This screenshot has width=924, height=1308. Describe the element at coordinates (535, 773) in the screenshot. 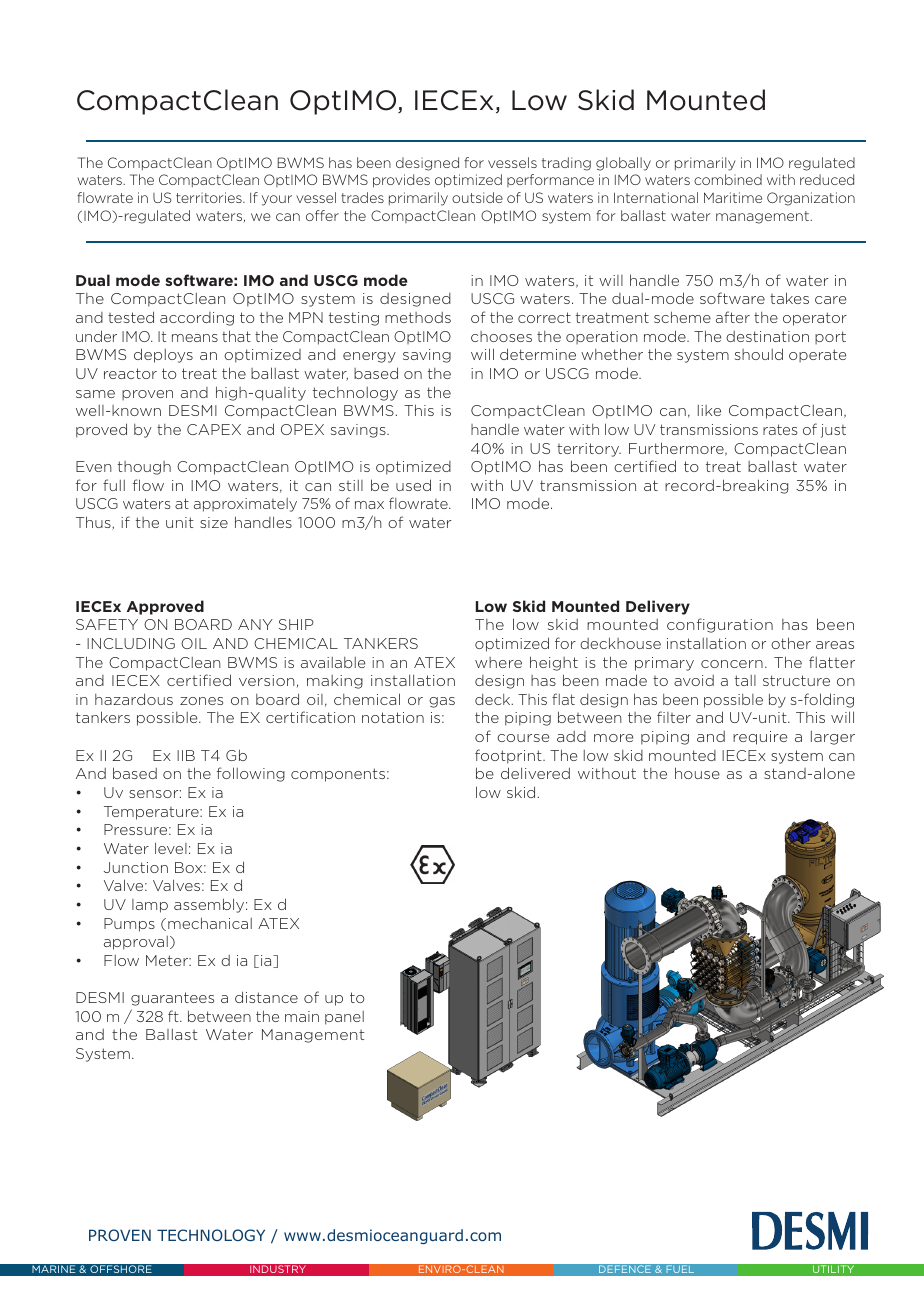

I see `delivered` at that location.
